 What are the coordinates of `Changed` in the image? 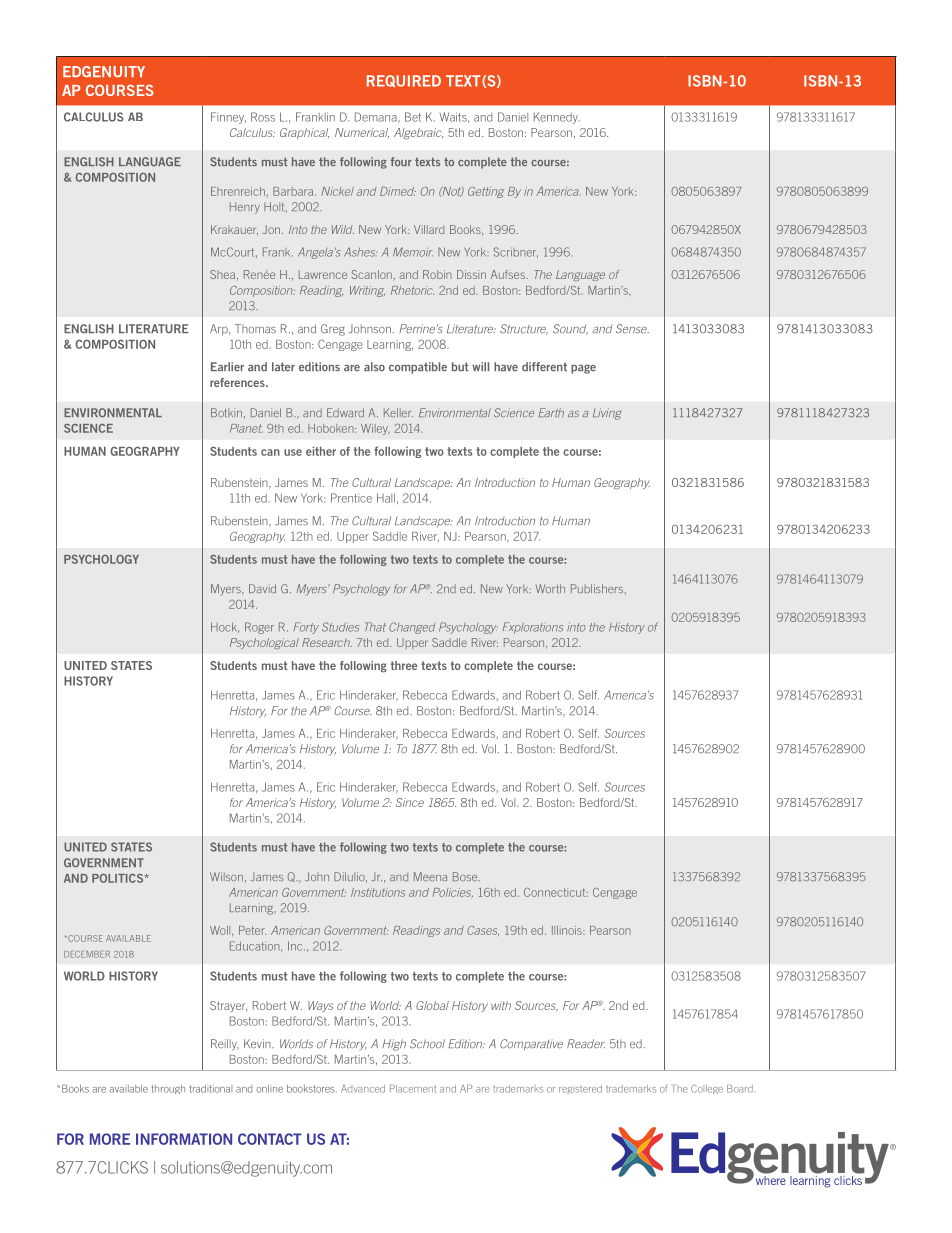 It's located at (412, 628).
